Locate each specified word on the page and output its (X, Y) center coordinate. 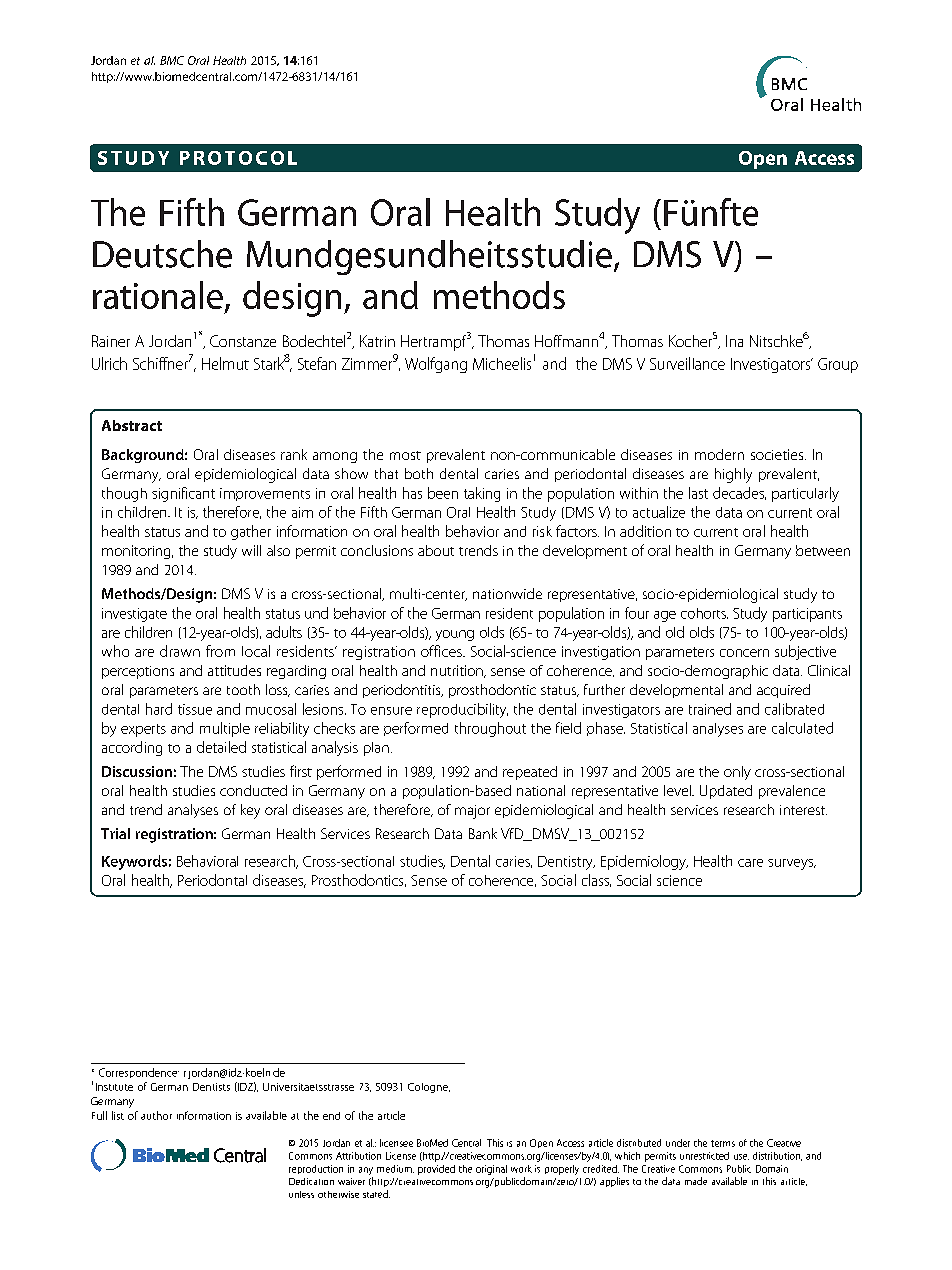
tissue (195, 709)
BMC (172, 60)
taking (482, 494)
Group (838, 365)
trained (710, 709)
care (750, 863)
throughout (490, 729)
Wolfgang (436, 365)
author (156, 1115)
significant (183, 494)
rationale (158, 295)
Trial (115, 833)
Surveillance (687, 363)
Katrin (377, 341)
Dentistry (566, 863)
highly (733, 475)
